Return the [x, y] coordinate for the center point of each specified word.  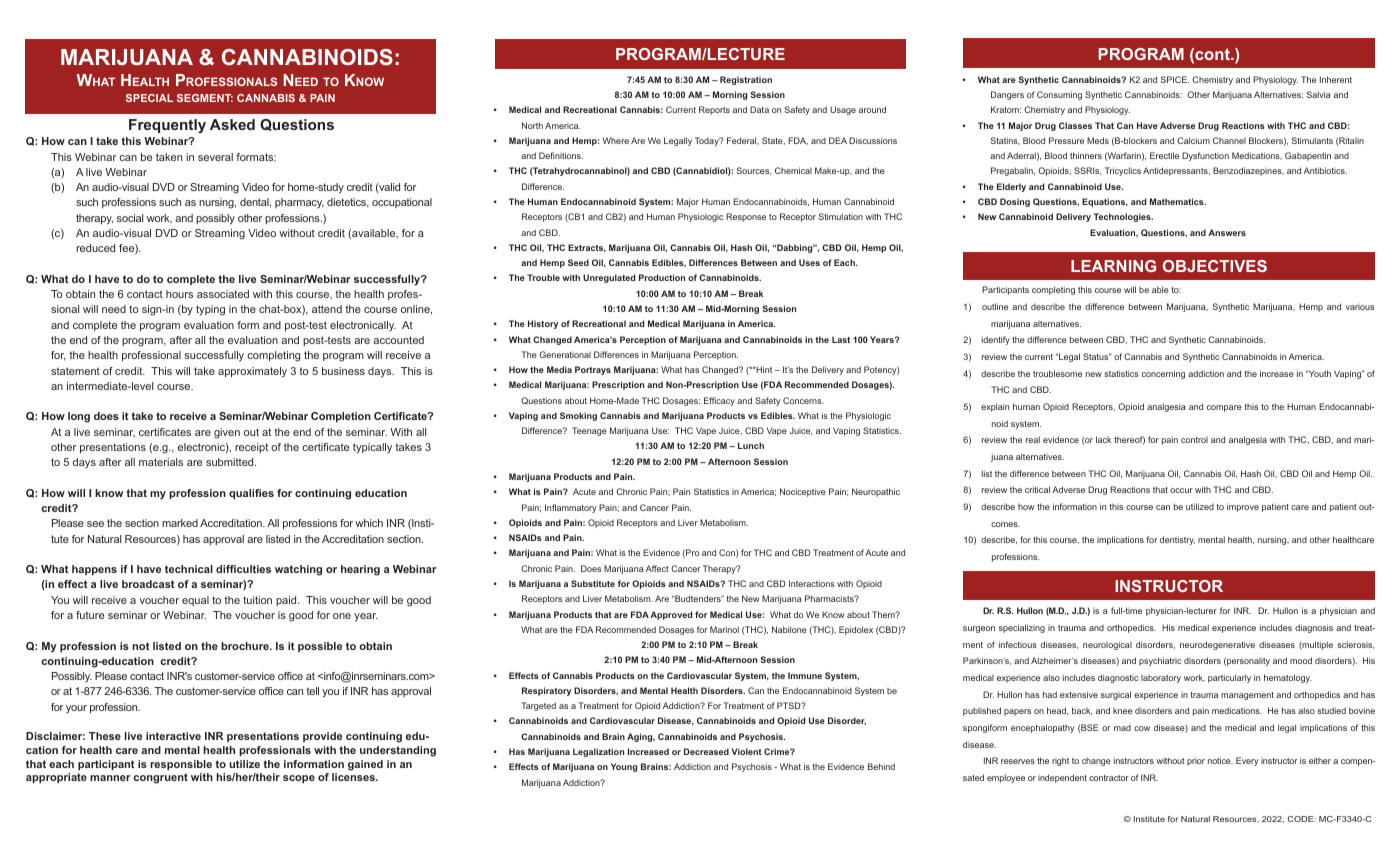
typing [210, 310]
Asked [232, 124]
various [1360, 307]
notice [1220, 760]
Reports [714, 110]
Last [841, 339]
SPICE [1174, 79]
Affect [657, 568]
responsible [181, 765]
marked [180, 523]
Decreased [706, 751]
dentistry [1177, 540]
